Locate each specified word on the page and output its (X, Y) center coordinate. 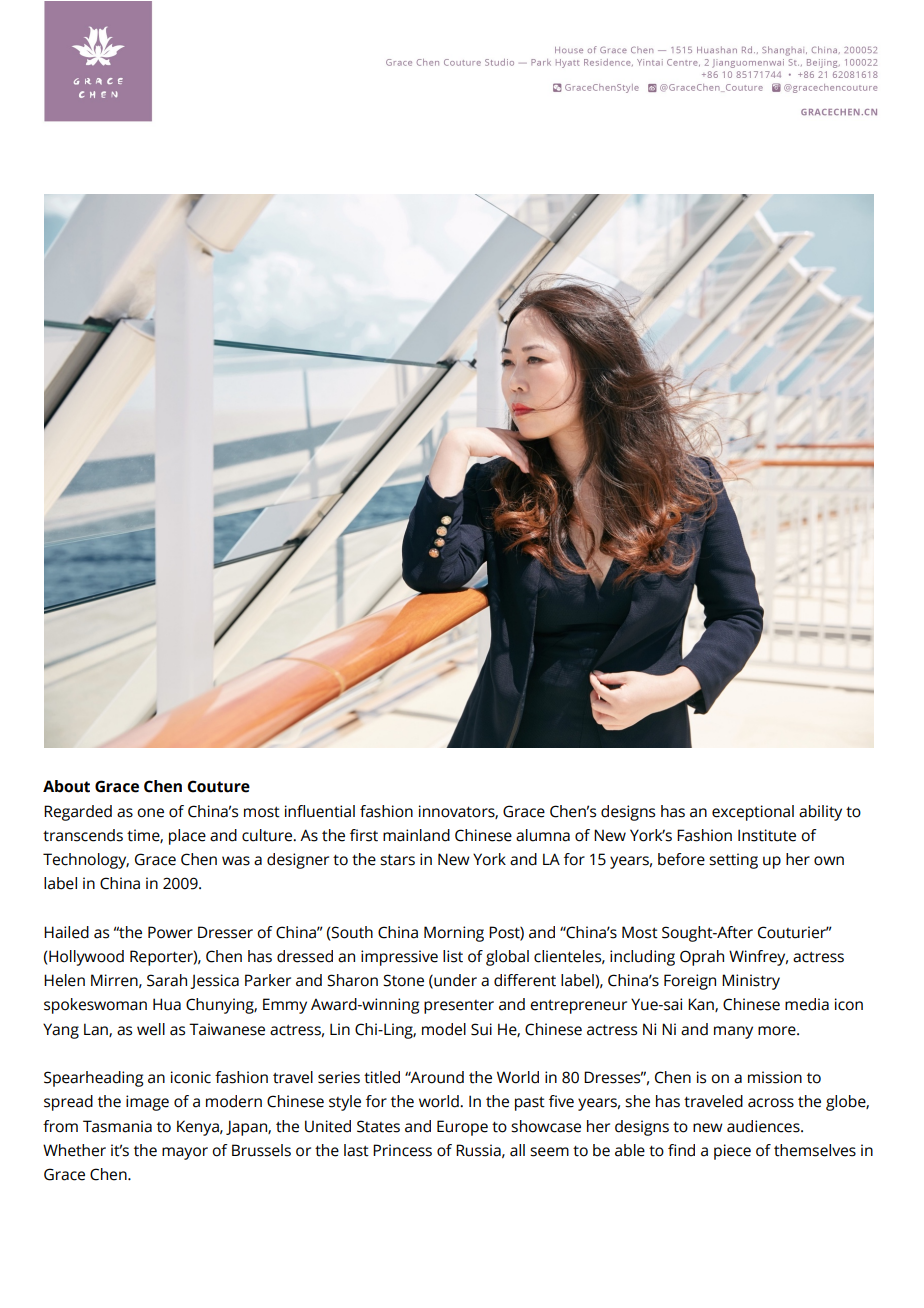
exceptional (753, 813)
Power (170, 932)
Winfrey (758, 958)
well (151, 1029)
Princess (402, 1150)
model (444, 1029)
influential (320, 811)
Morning (454, 934)
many (733, 1032)
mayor (185, 1153)
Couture (218, 786)
